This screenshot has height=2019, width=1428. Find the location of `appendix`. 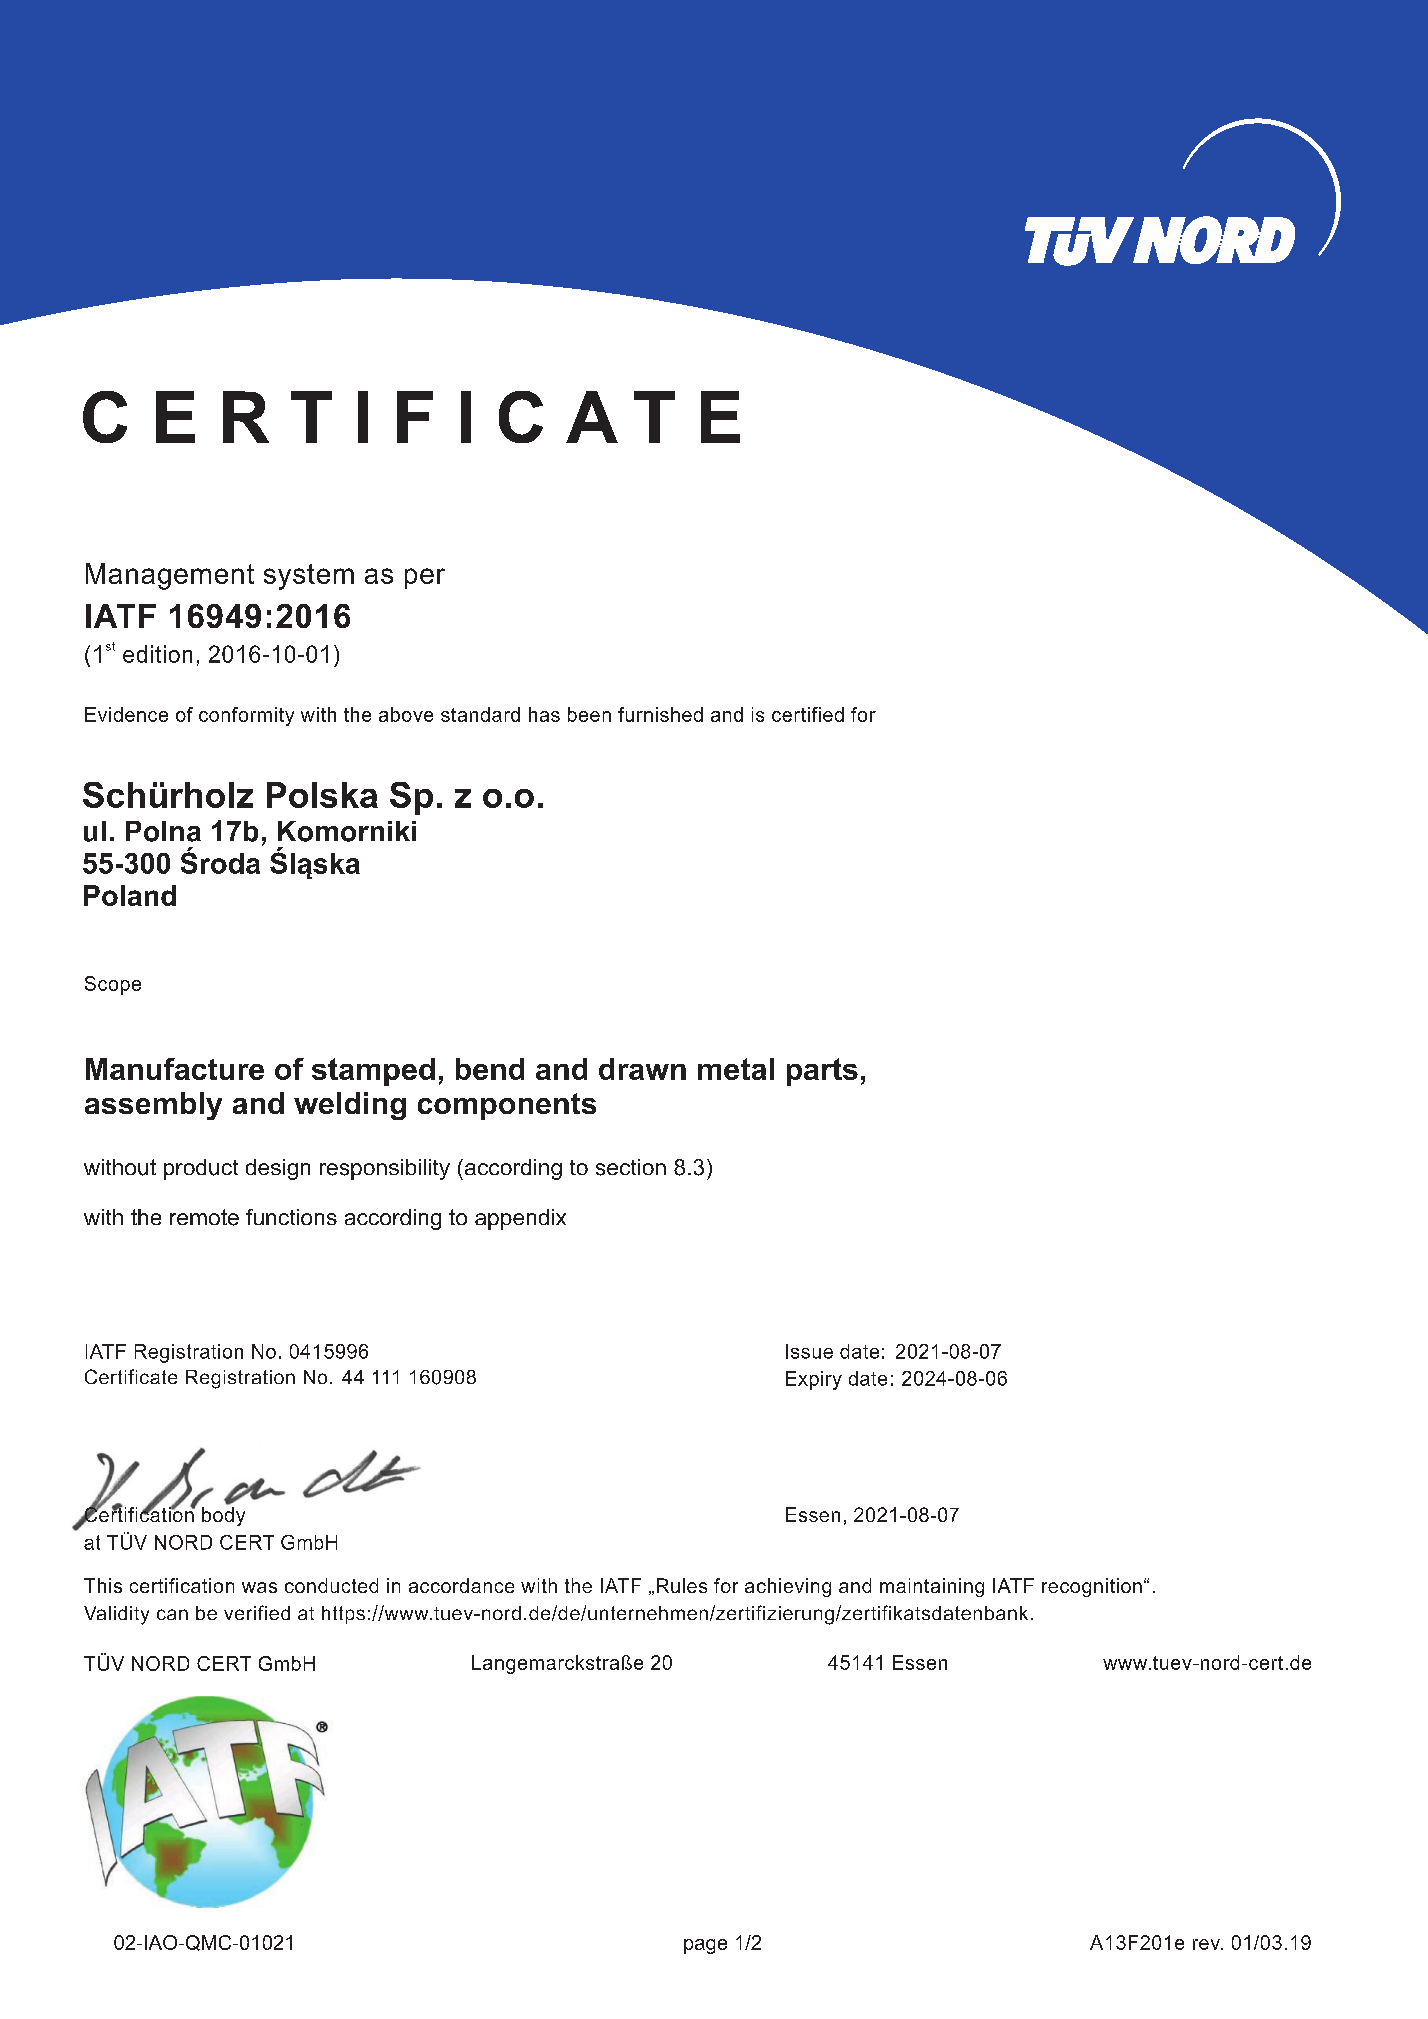

appendix is located at coordinates (520, 1219).
